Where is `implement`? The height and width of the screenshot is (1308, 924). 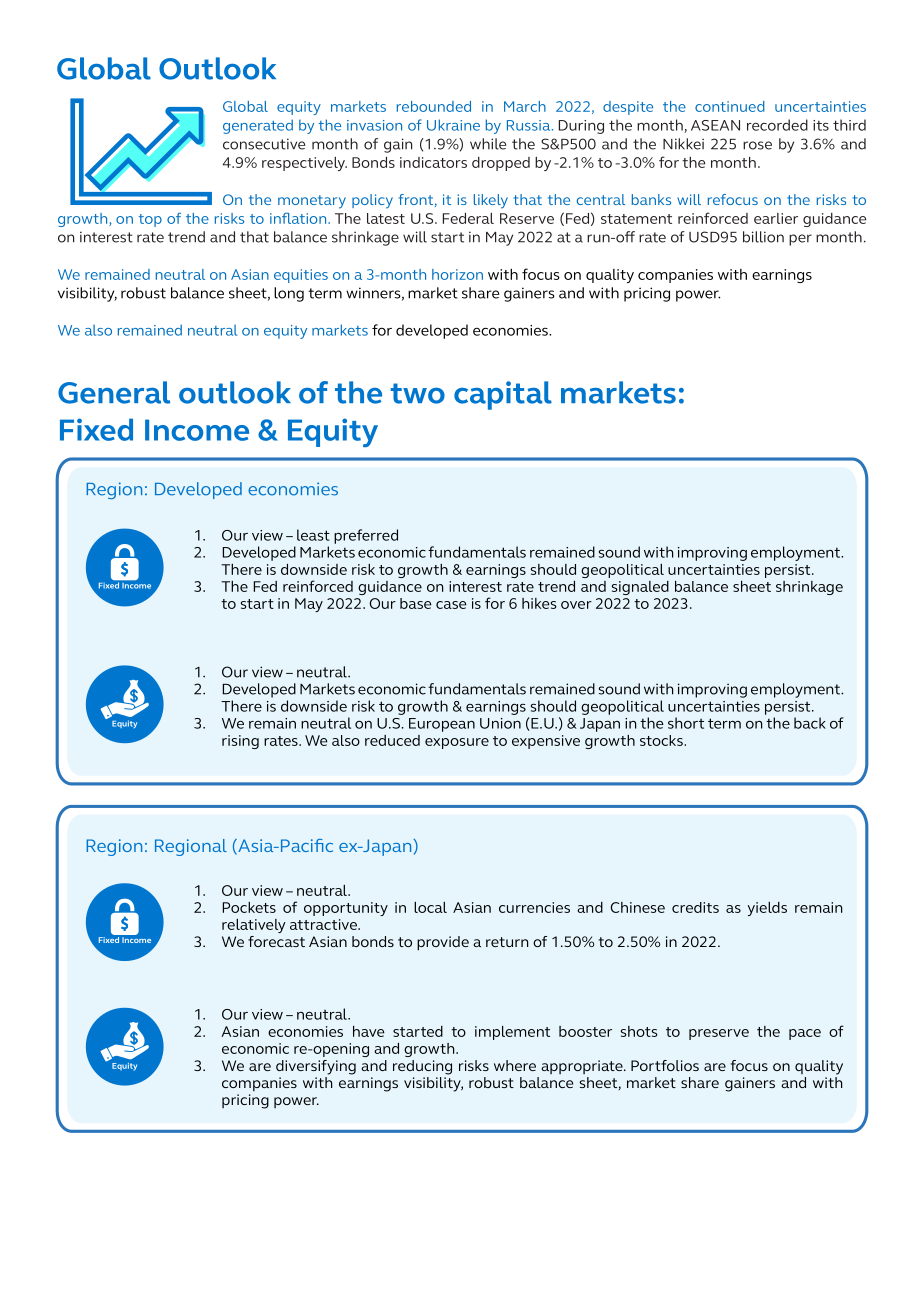
implement is located at coordinates (512, 1033).
